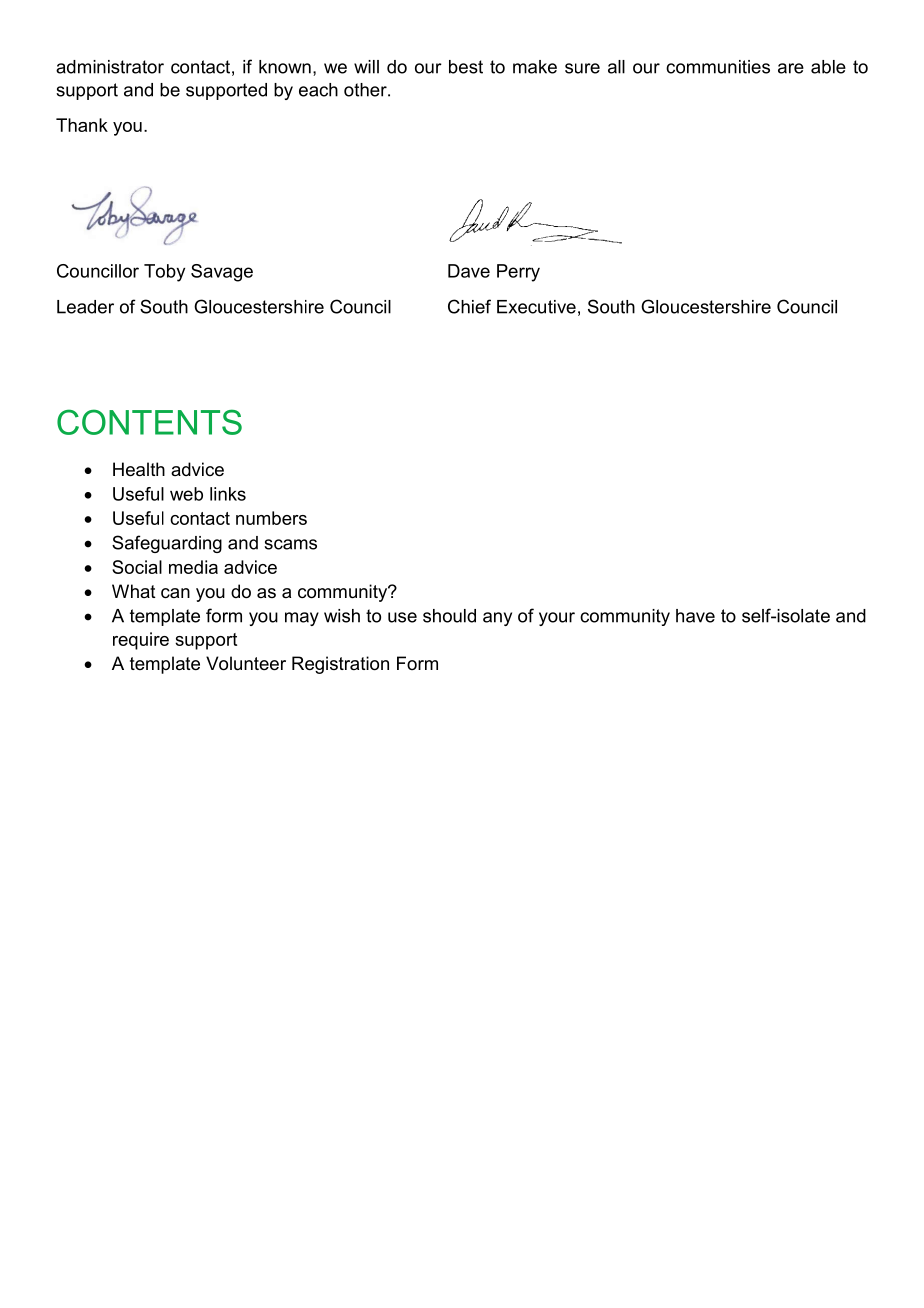 Image resolution: width=924 pixels, height=1308 pixels. I want to click on Executive, so click(536, 307).
